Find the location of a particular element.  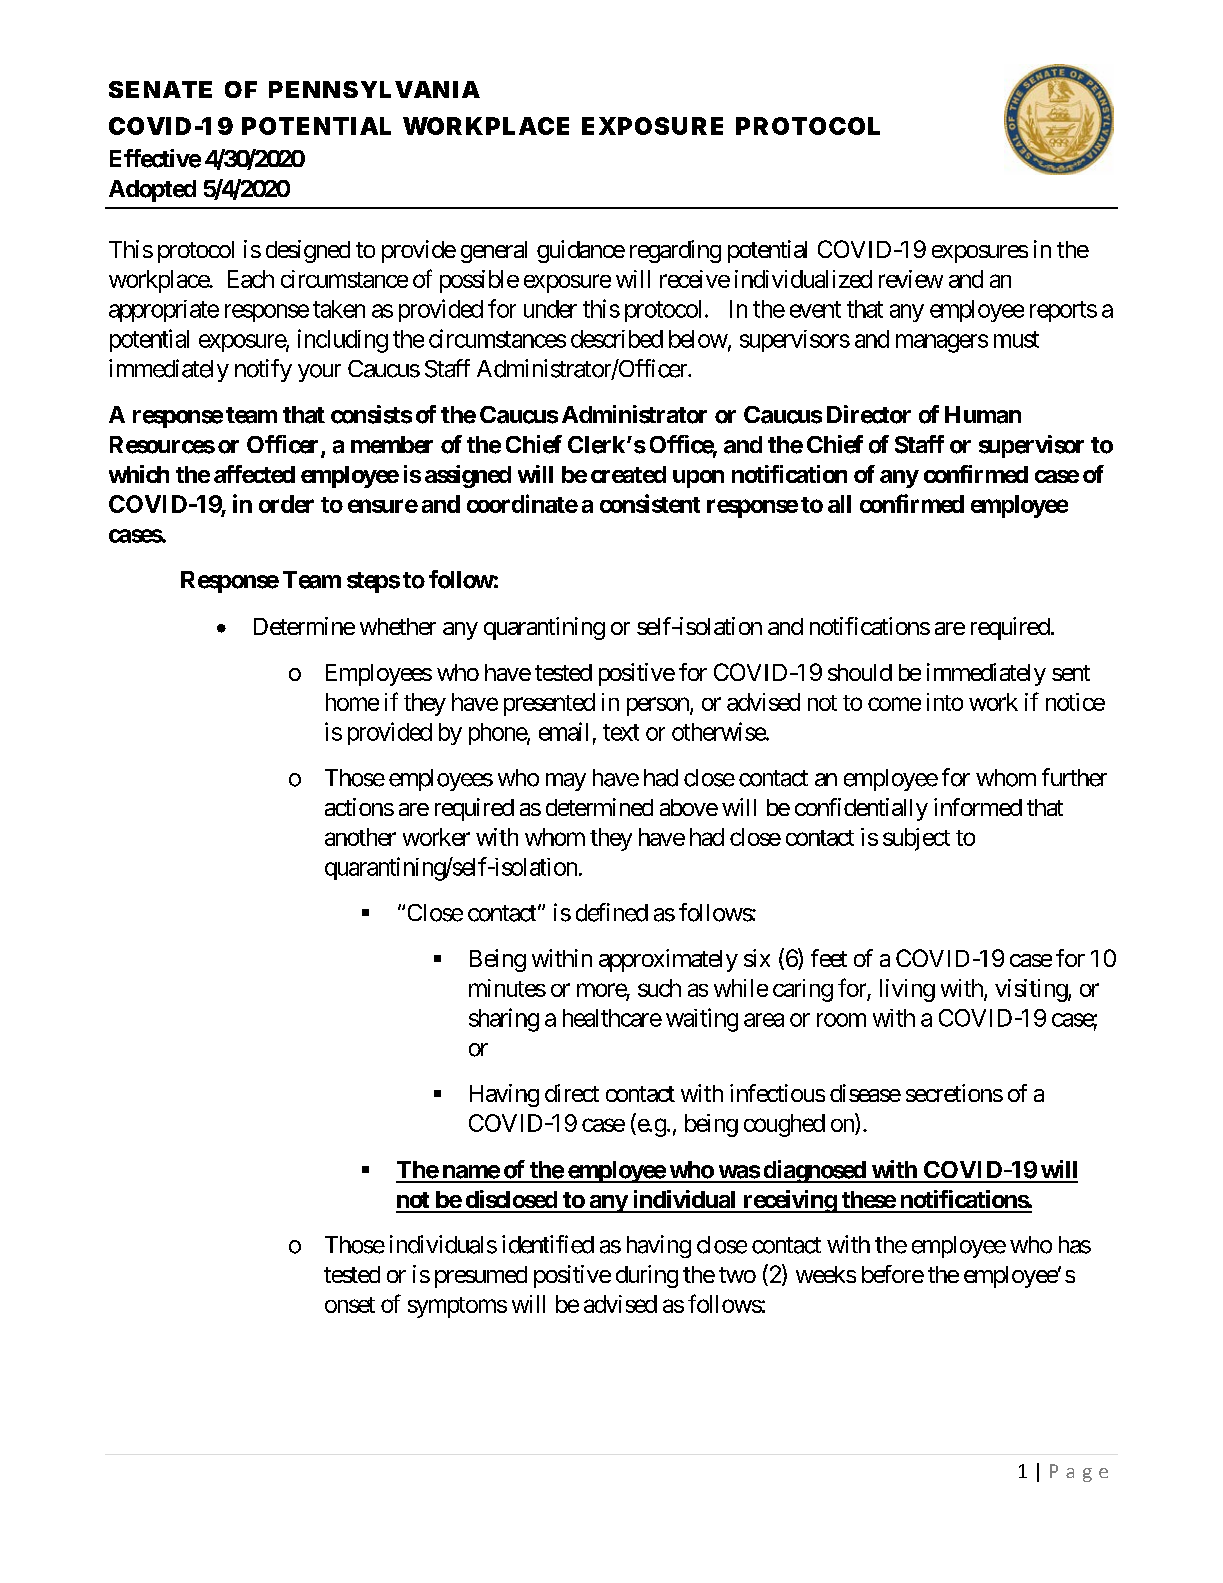

during is located at coordinates (647, 1276).
